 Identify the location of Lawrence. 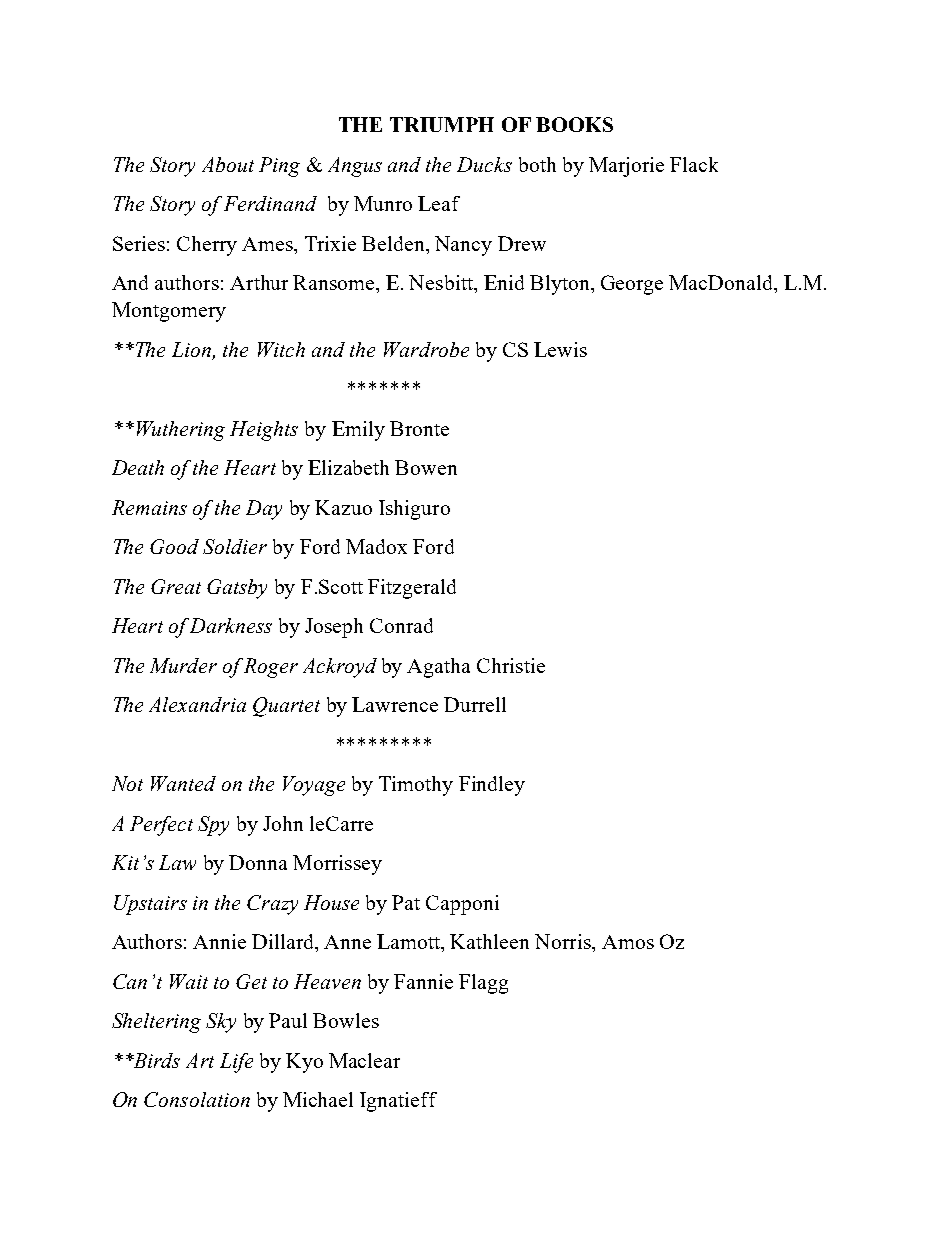
(395, 704).
